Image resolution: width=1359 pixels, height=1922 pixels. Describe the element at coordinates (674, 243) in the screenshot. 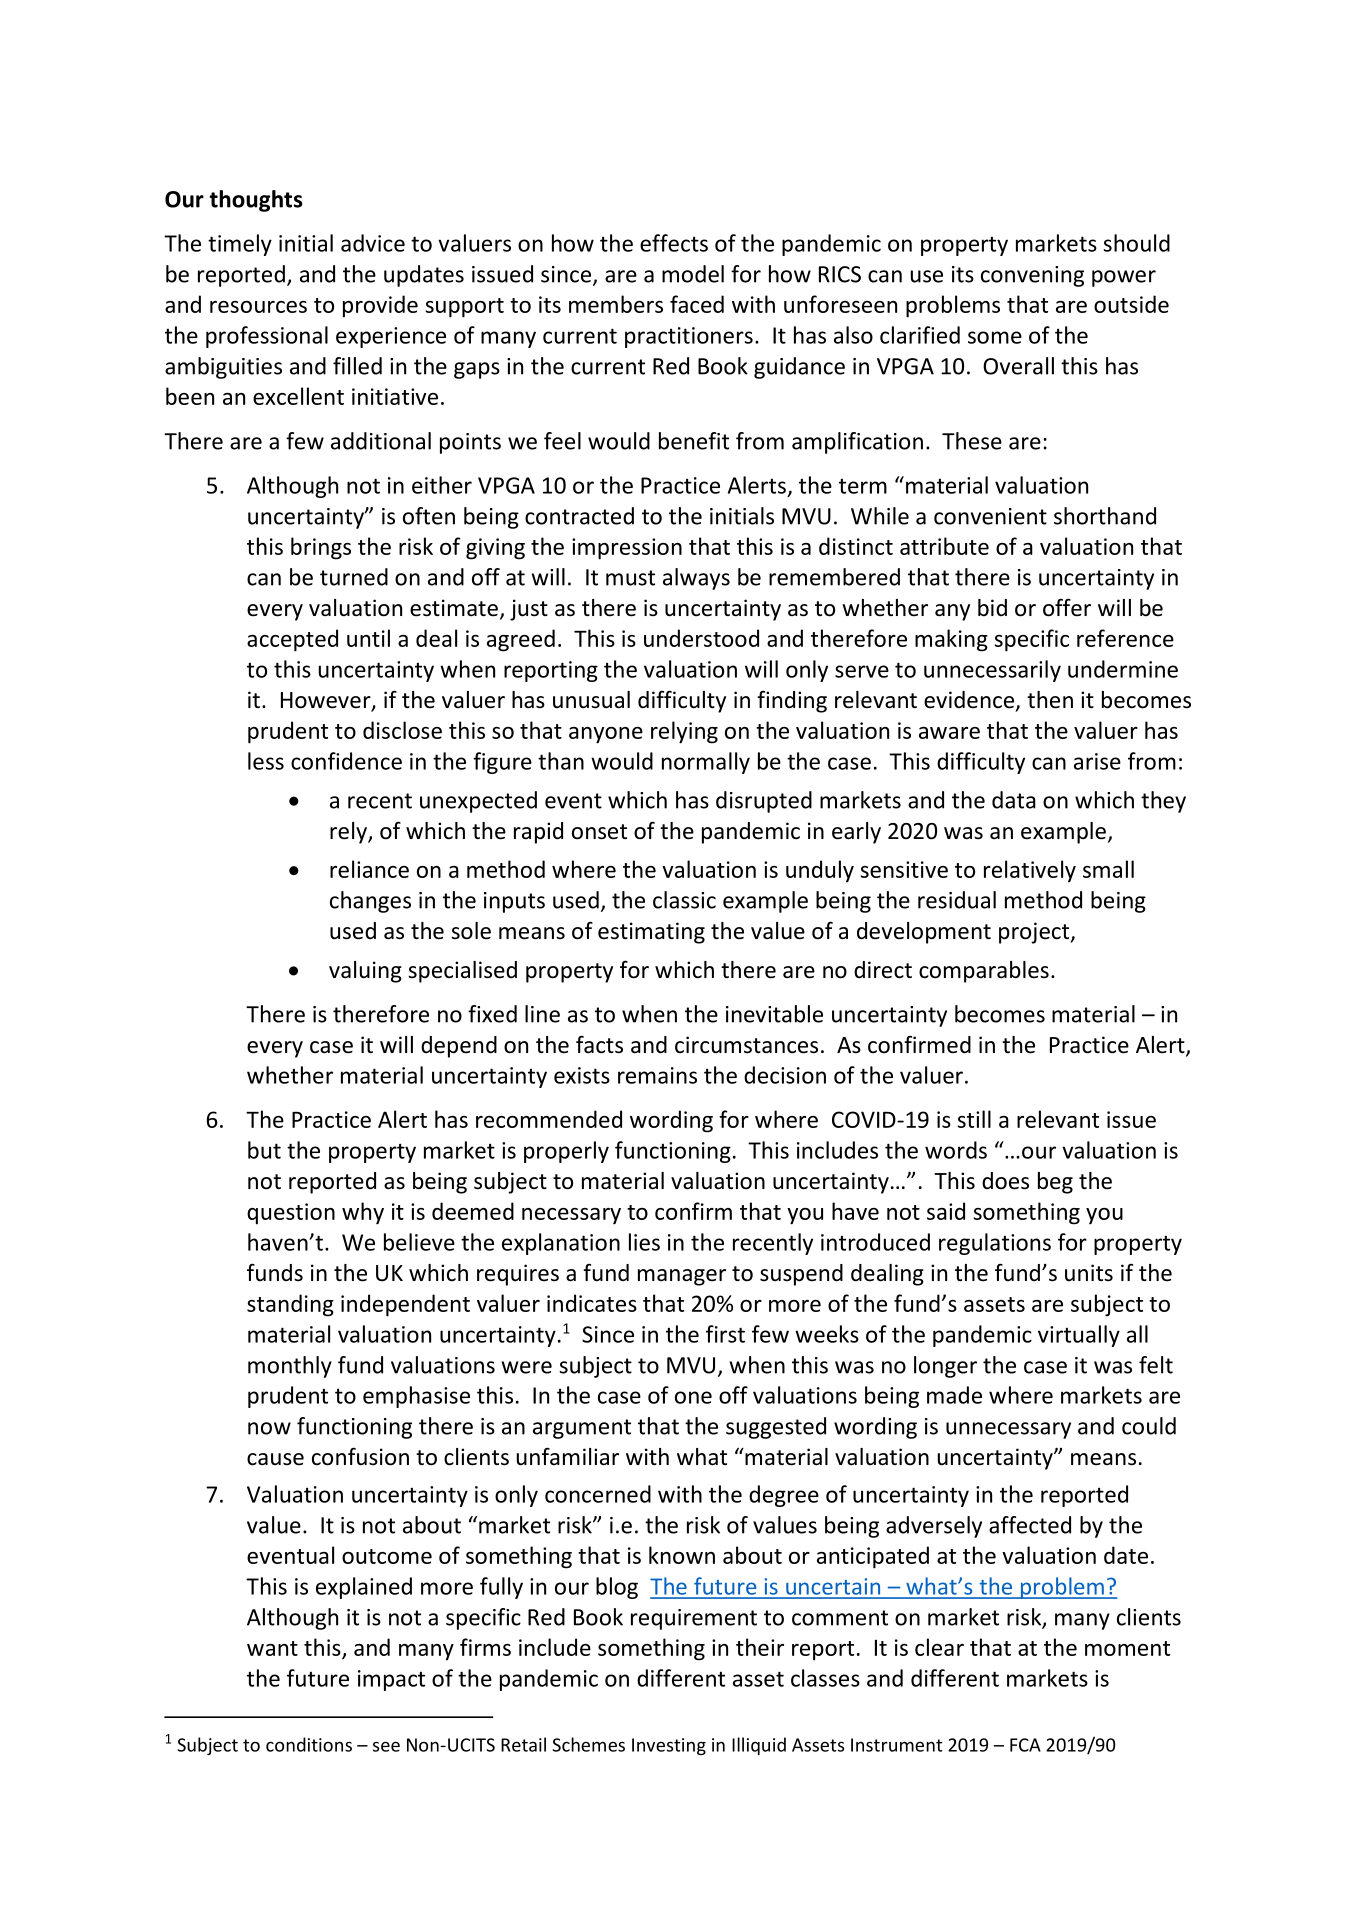

I see `effects` at that location.
